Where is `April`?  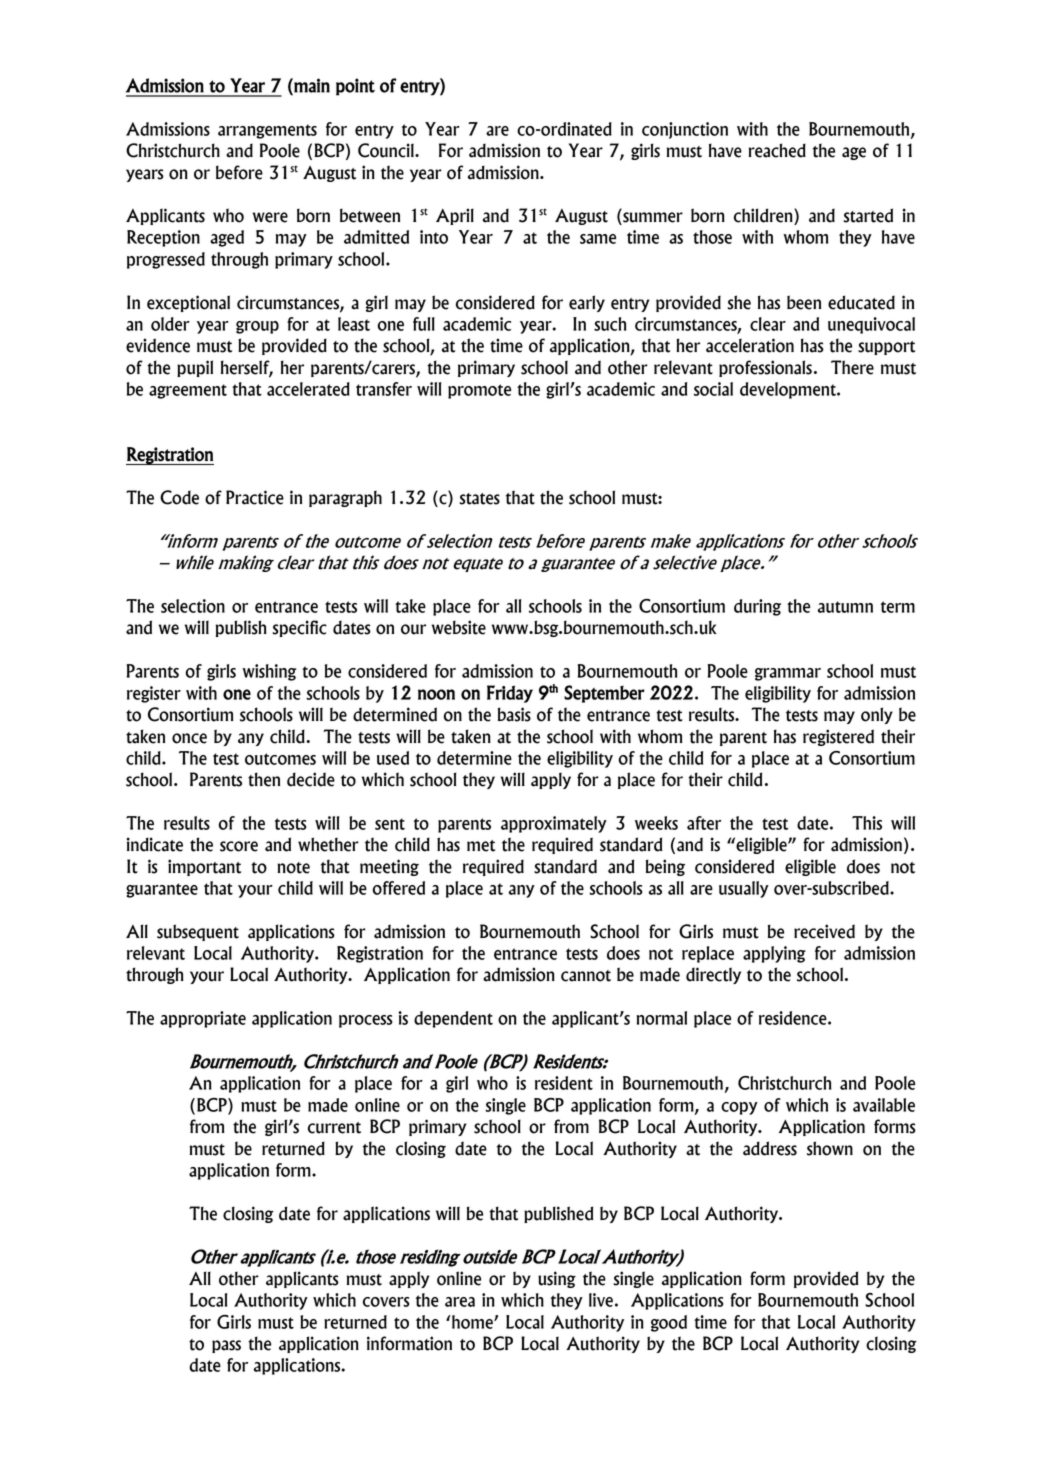 April is located at coordinates (455, 216).
